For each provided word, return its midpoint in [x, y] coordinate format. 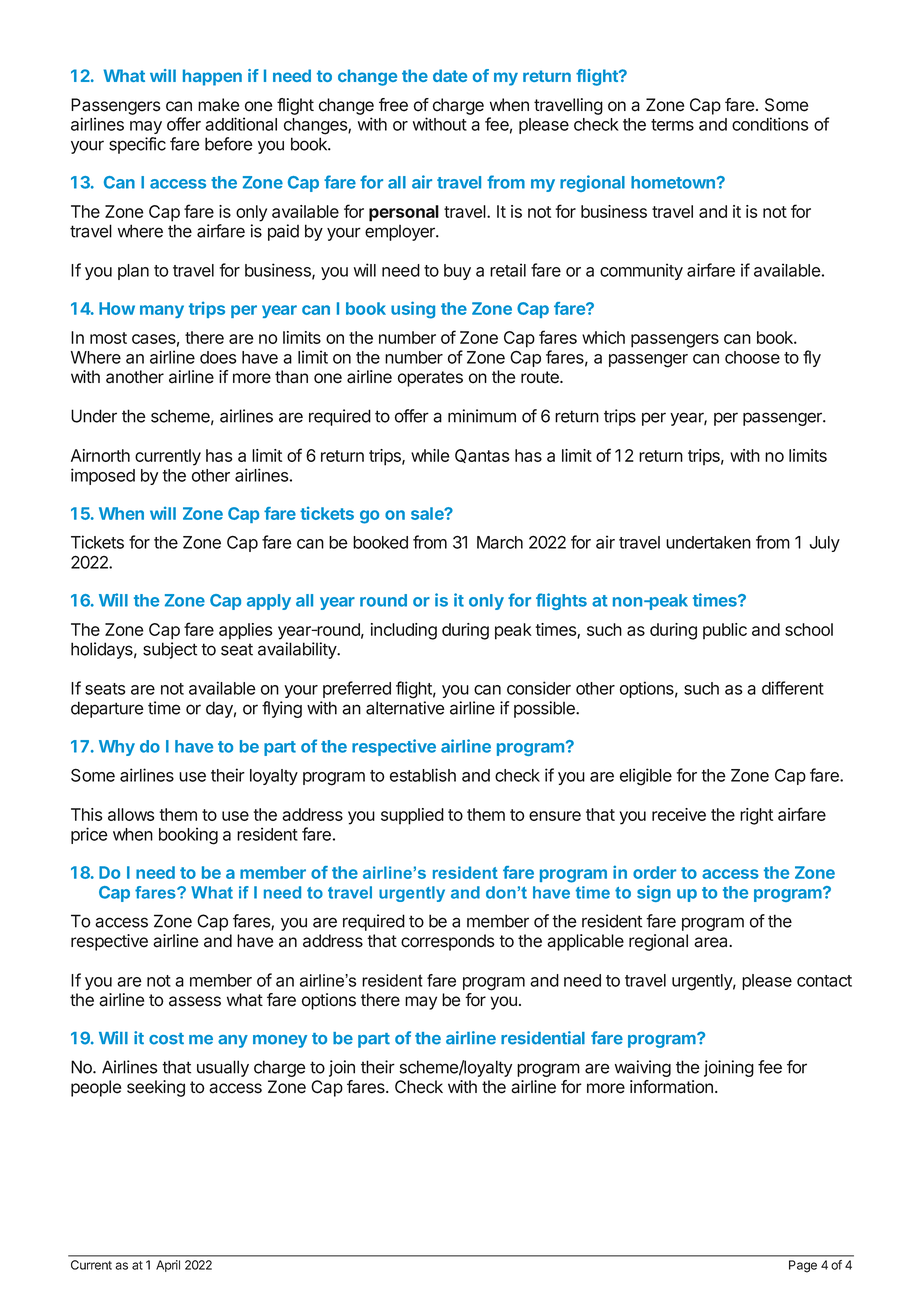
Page [803, 1266]
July [825, 544]
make [218, 105]
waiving [643, 1068]
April [168, 1266]
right [756, 816]
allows [131, 814]
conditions [770, 124]
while [430, 455]
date [450, 75]
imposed [103, 476]
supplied [412, 816]
